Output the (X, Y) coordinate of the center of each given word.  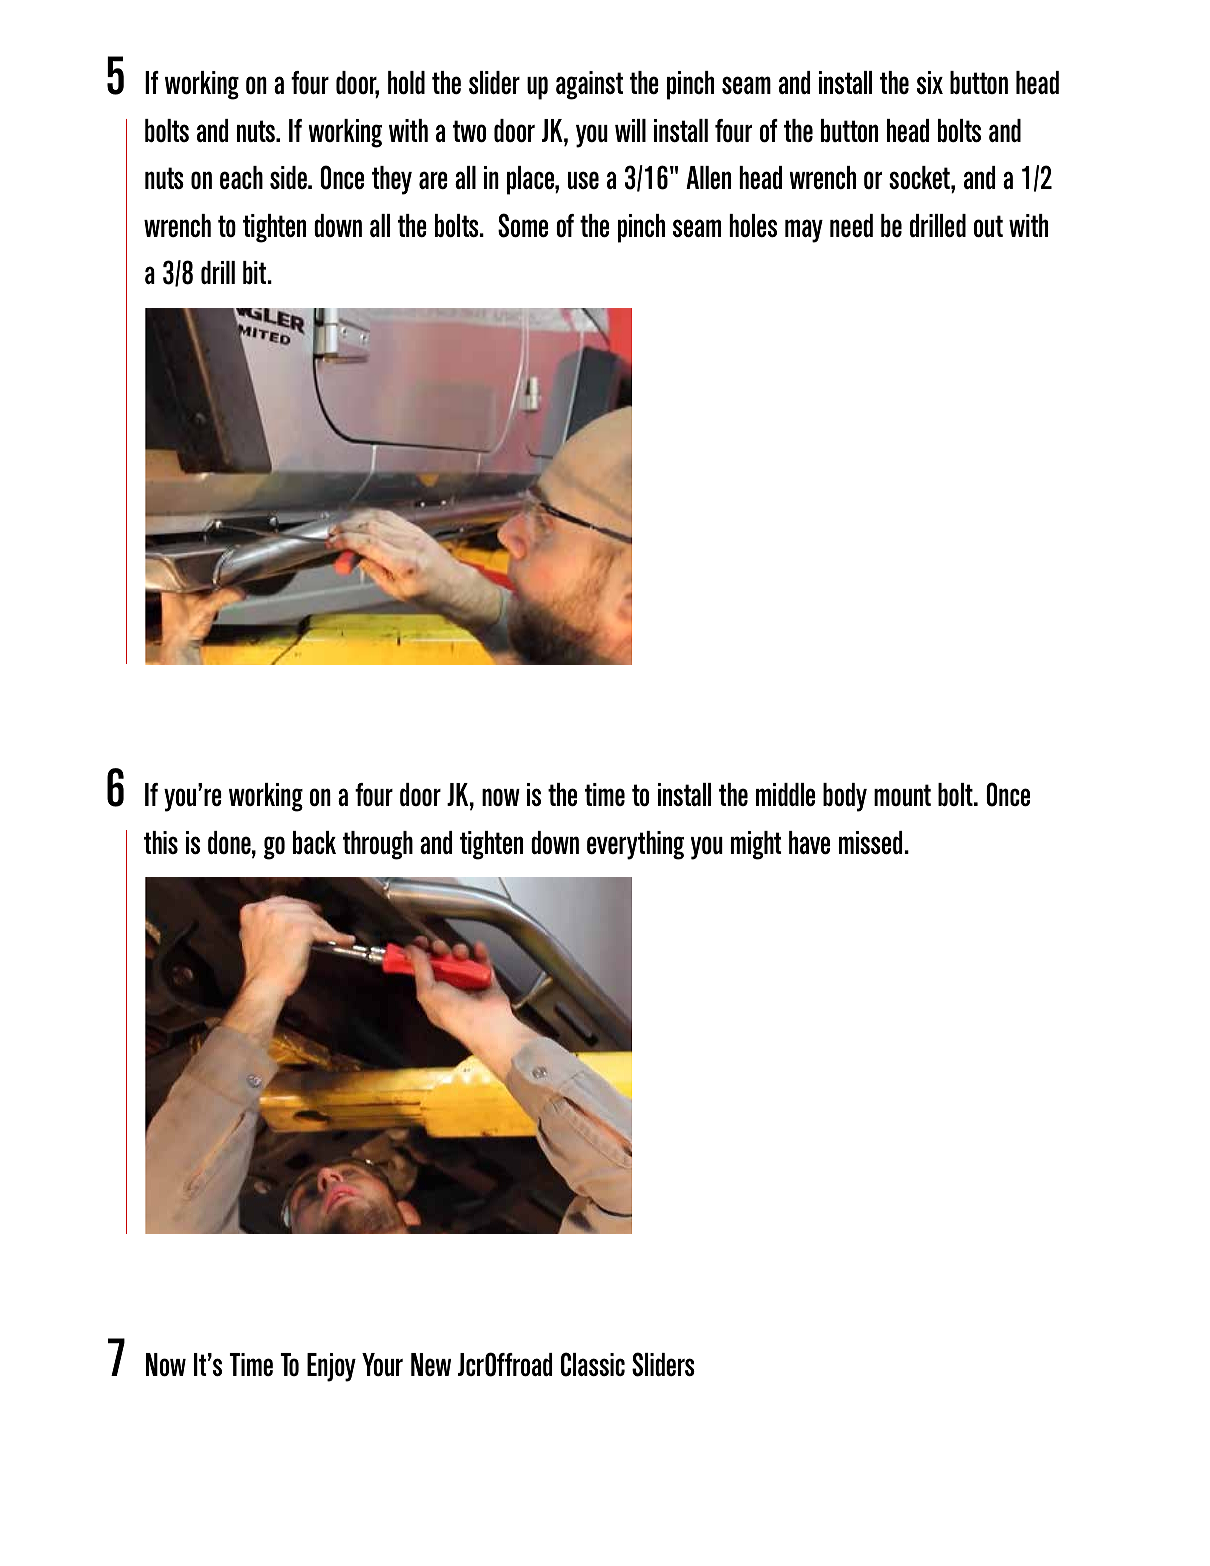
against (589, 85)
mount (902, 795)
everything (635, 845)
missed (872, 842)
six (930, 82)
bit (256, 272)
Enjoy (331, 1367)
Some (523, 225)
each (241, 177)
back (314, 842)
